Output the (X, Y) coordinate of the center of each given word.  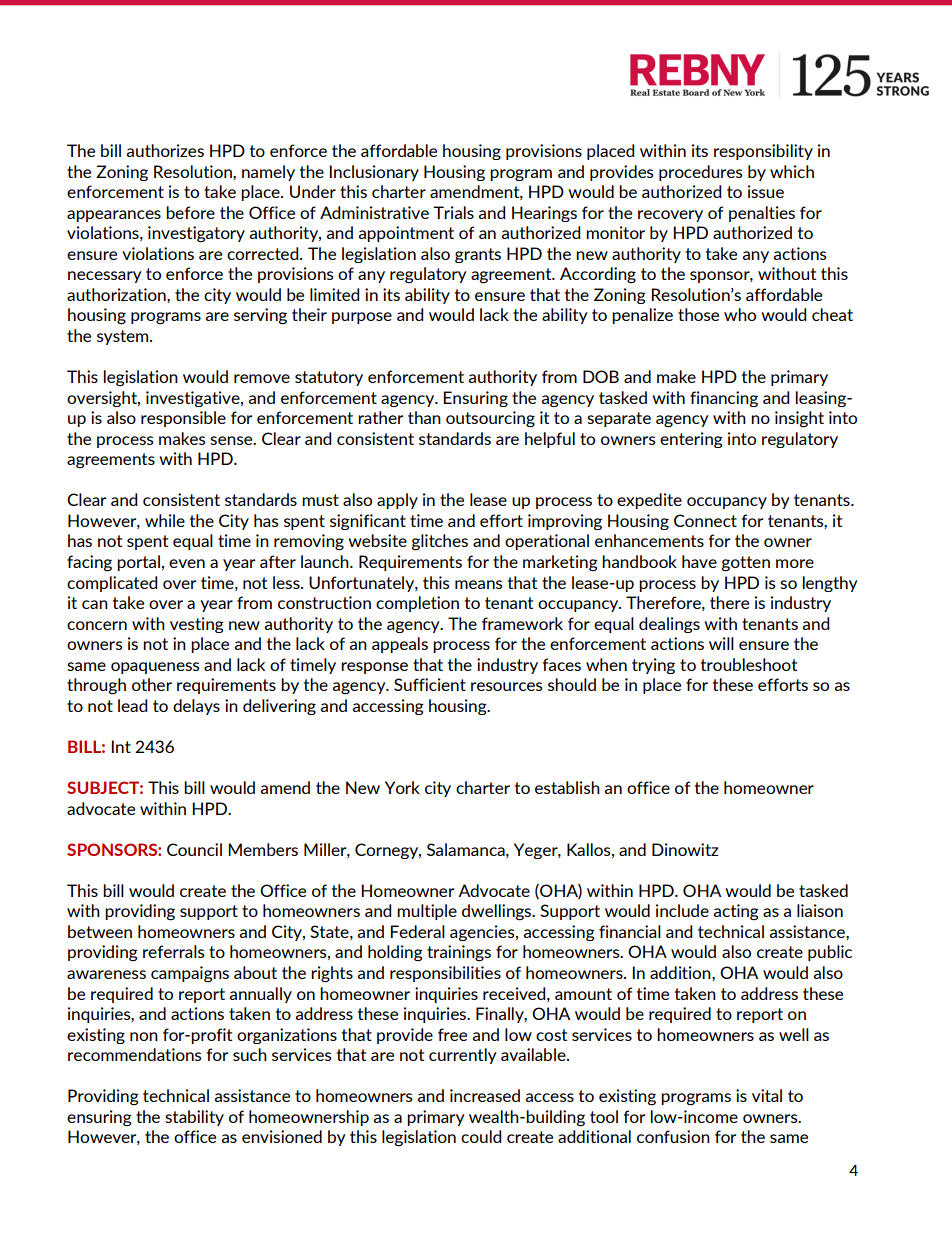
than (424, 417)
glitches (440, 542)
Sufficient (430, 684)
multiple (427, 912)
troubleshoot (749, 664)
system (124, 337)
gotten (746, 564)
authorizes (165, 150)
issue (766, 191)
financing (724, 399)
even (187, 563)
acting (736, 912)
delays (196, 707)
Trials (453, 212)
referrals (173, 951)
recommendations (134, 1054)
